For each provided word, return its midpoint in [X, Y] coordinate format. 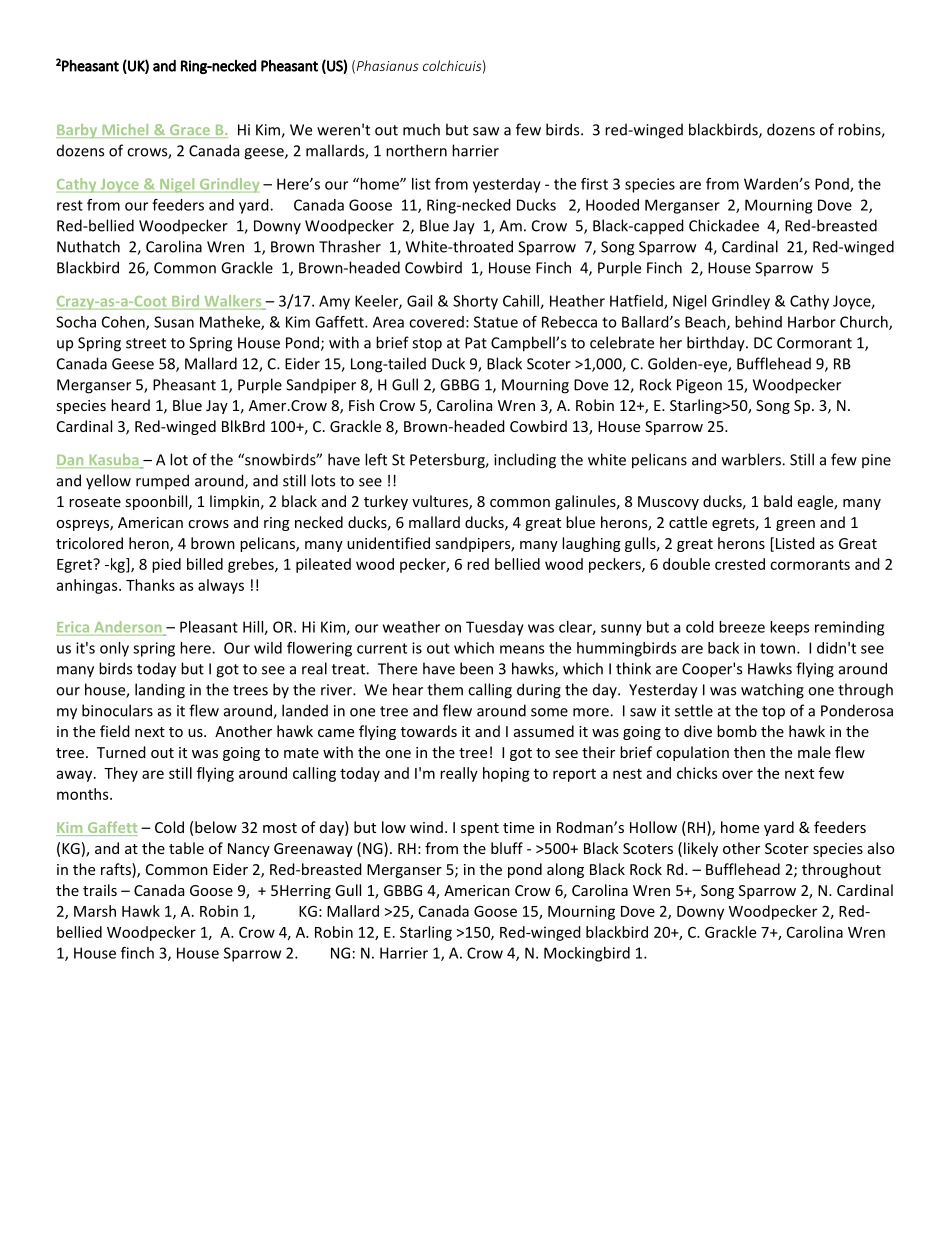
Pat [476, 343]
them [445, 689]
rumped [162, 481]
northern [416, 150]
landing [160, 691]
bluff [507, 848]
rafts [117, 870]
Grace [189, 131]
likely [701, 849]
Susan [174, 322]
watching [772, 691]
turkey [386, 502]
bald [778, 501]
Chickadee [724, 225]
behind [758, 322]
